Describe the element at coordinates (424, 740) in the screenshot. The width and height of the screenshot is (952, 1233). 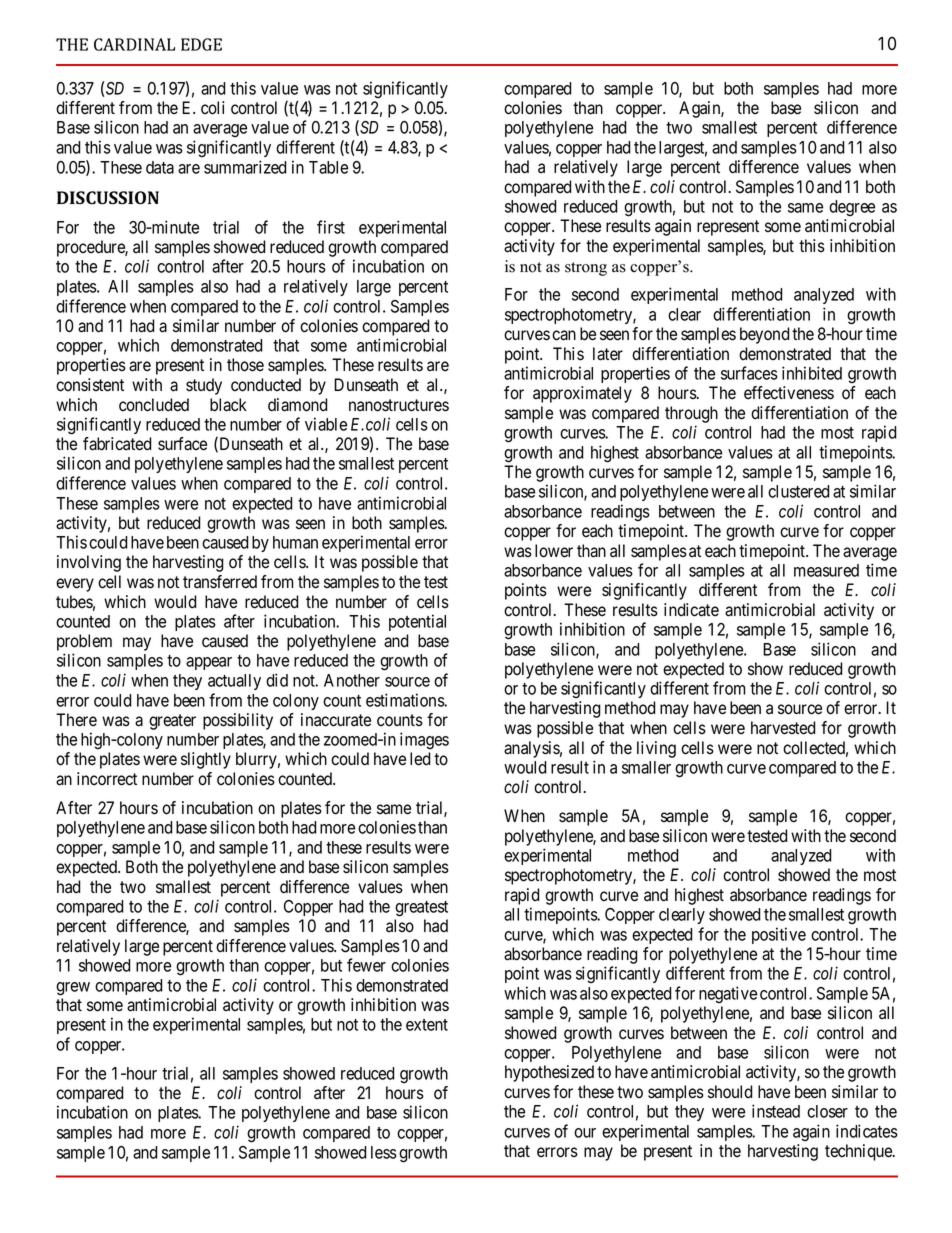
I see `images` at that location.
